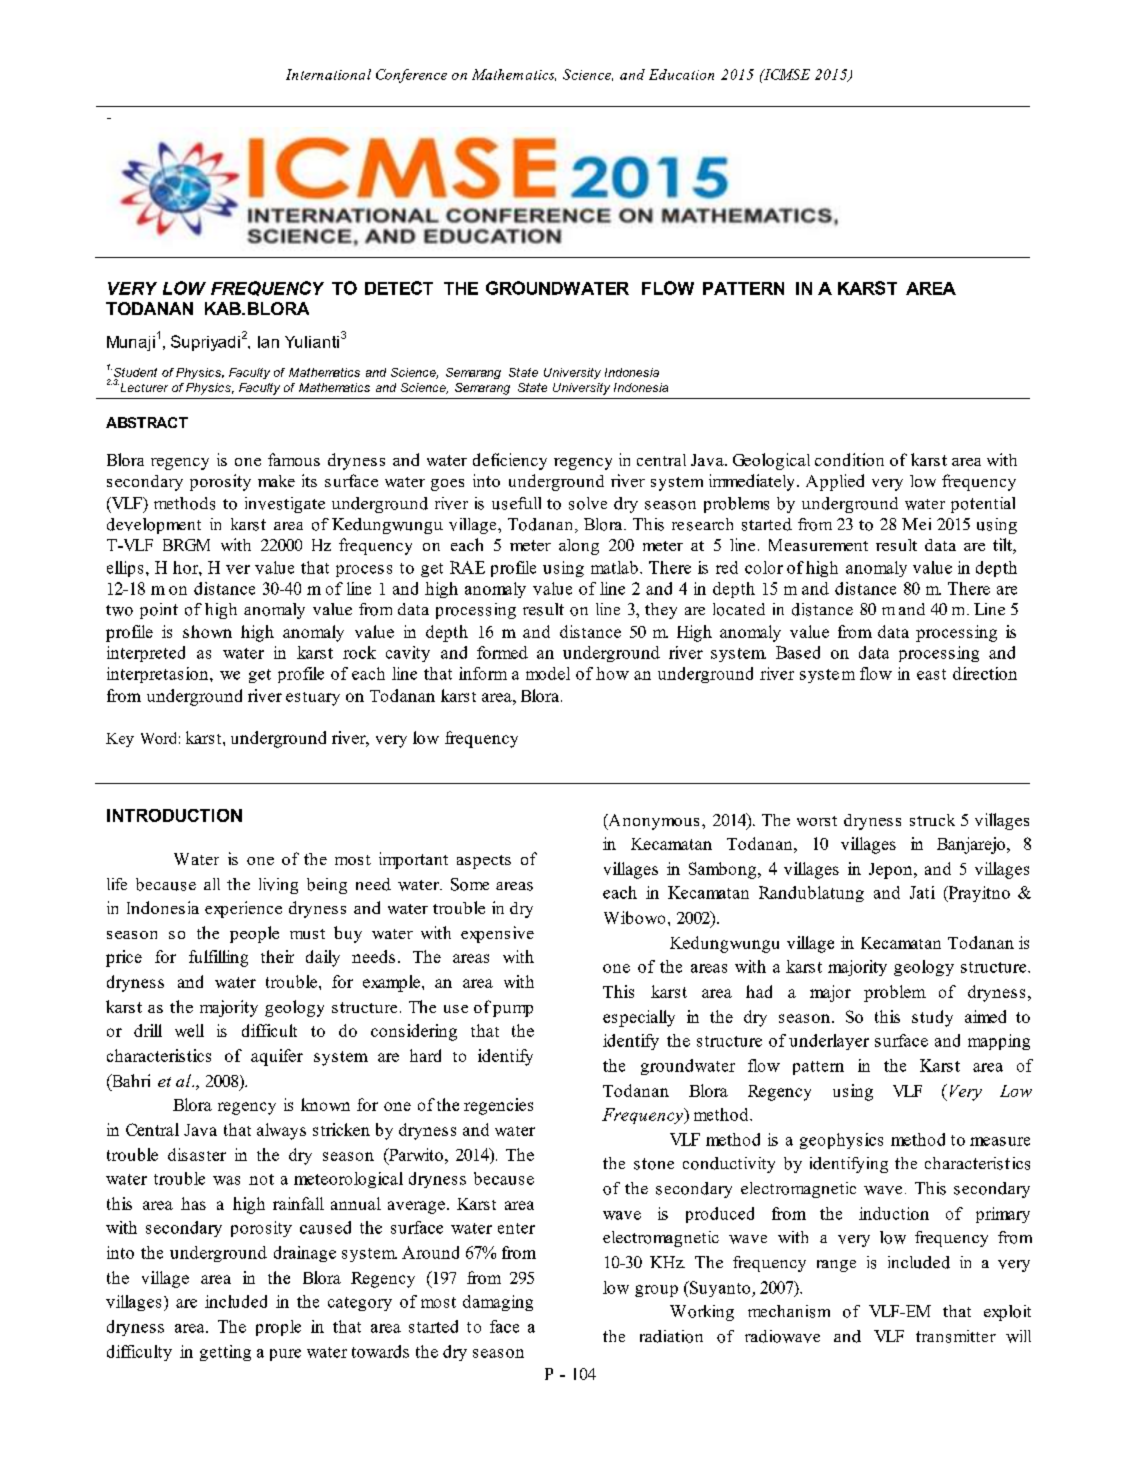 Image resolution: width=1137 pixels, height=1472 pixels. Describe the element at coordinates (916, 524) in the image. I see `Mei` at that location.
